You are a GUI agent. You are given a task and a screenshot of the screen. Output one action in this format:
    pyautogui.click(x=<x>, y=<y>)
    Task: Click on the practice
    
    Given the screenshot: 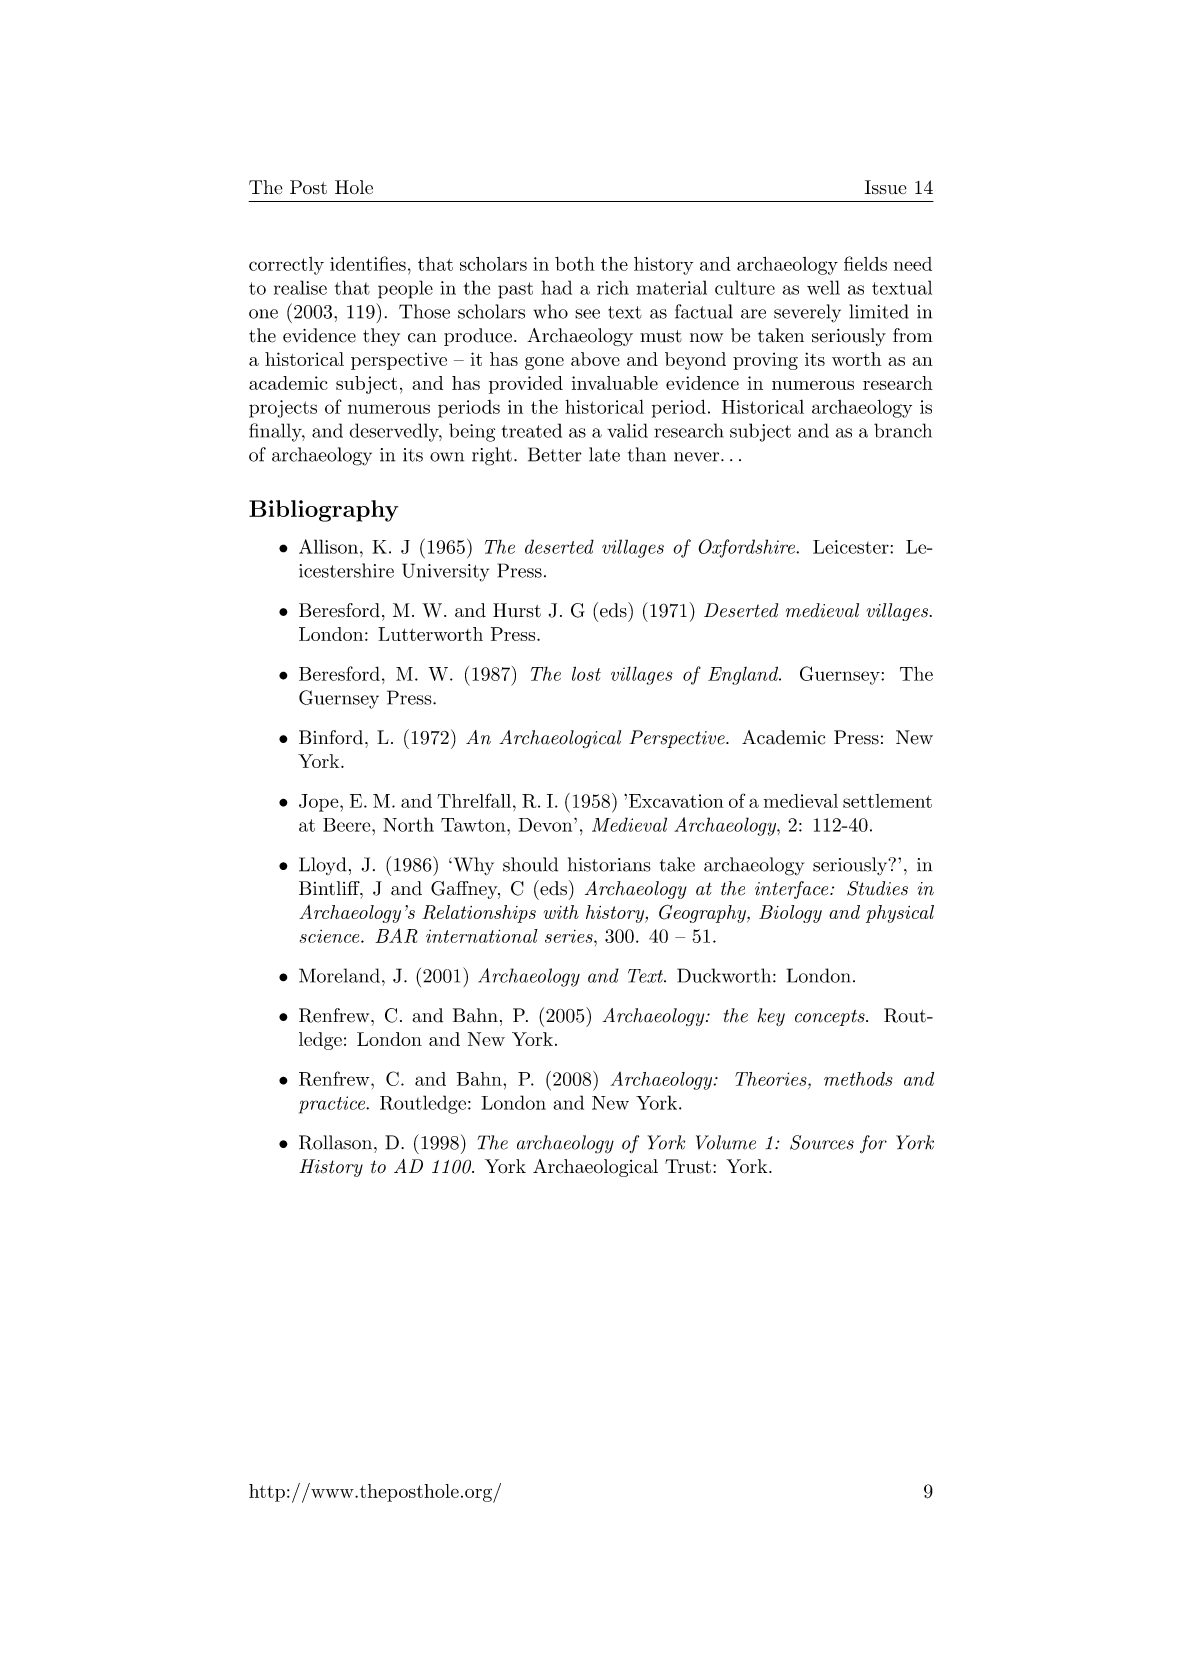 What is the action you would take?
    pyautogui.click(x=333, y=1105)
